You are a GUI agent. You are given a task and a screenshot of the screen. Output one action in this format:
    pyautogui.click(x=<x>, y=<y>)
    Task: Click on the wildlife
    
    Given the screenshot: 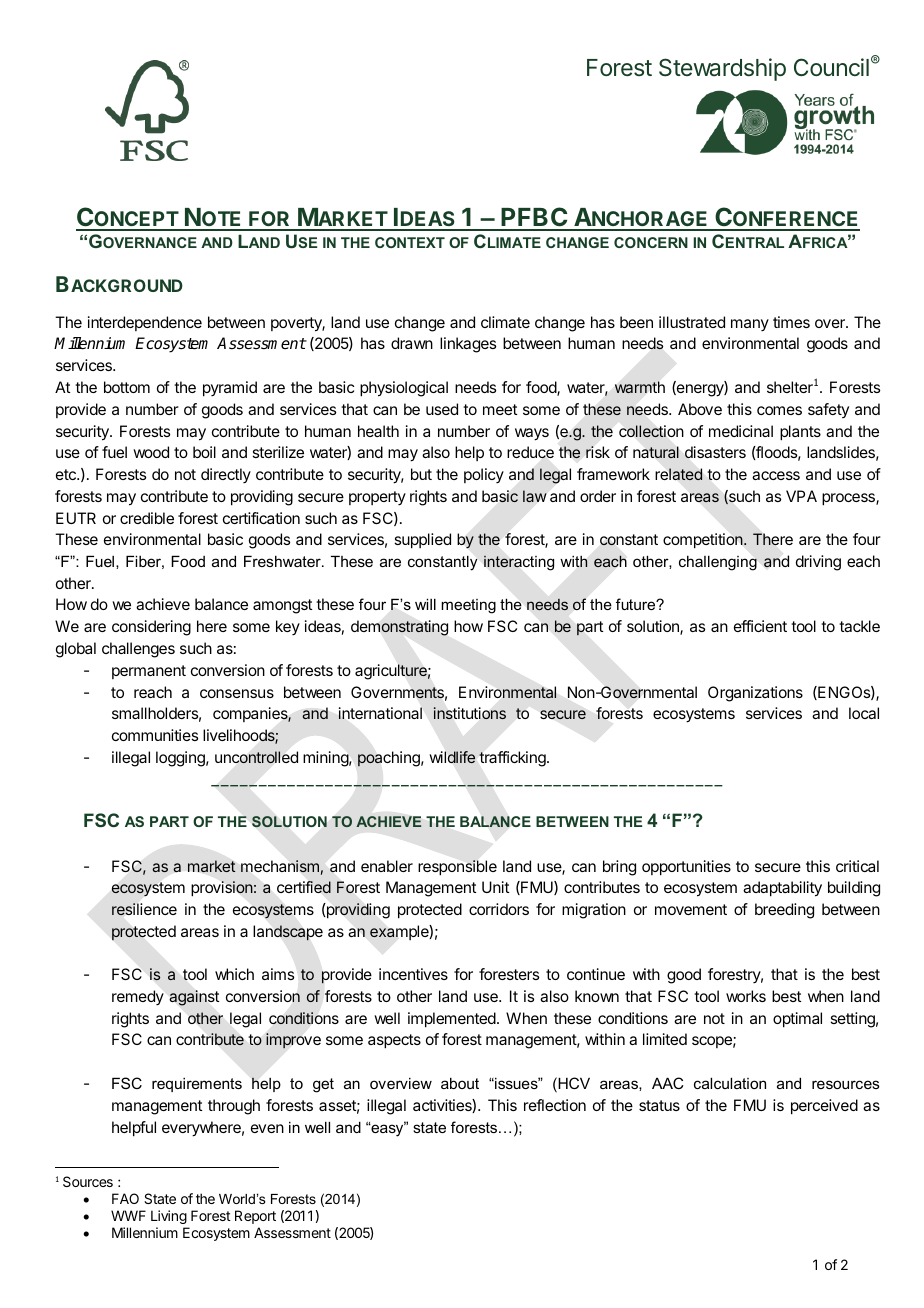 What is the action you would take?
    pyautogui.click(x=452, y=757)
